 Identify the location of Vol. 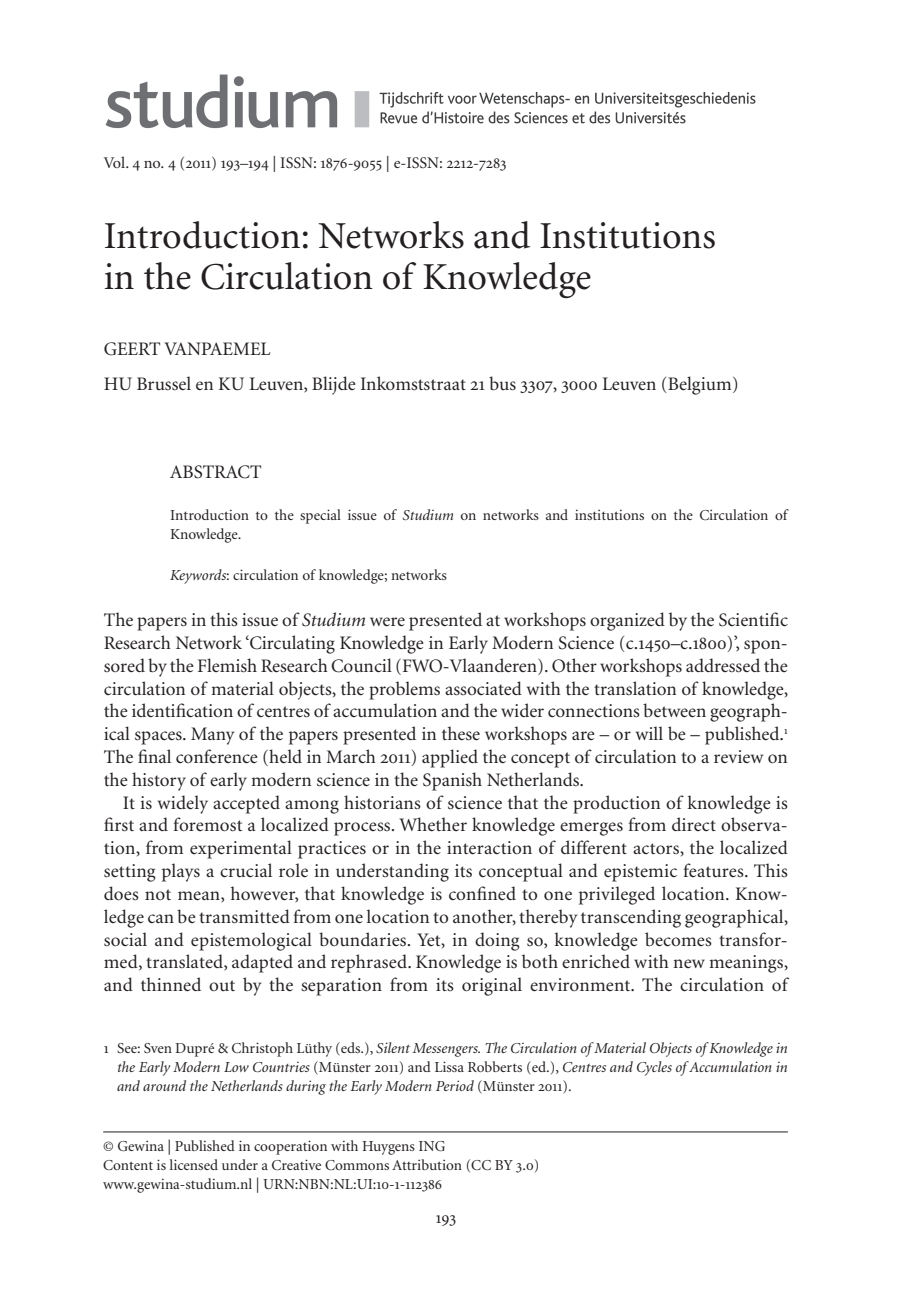
(116, 162).
